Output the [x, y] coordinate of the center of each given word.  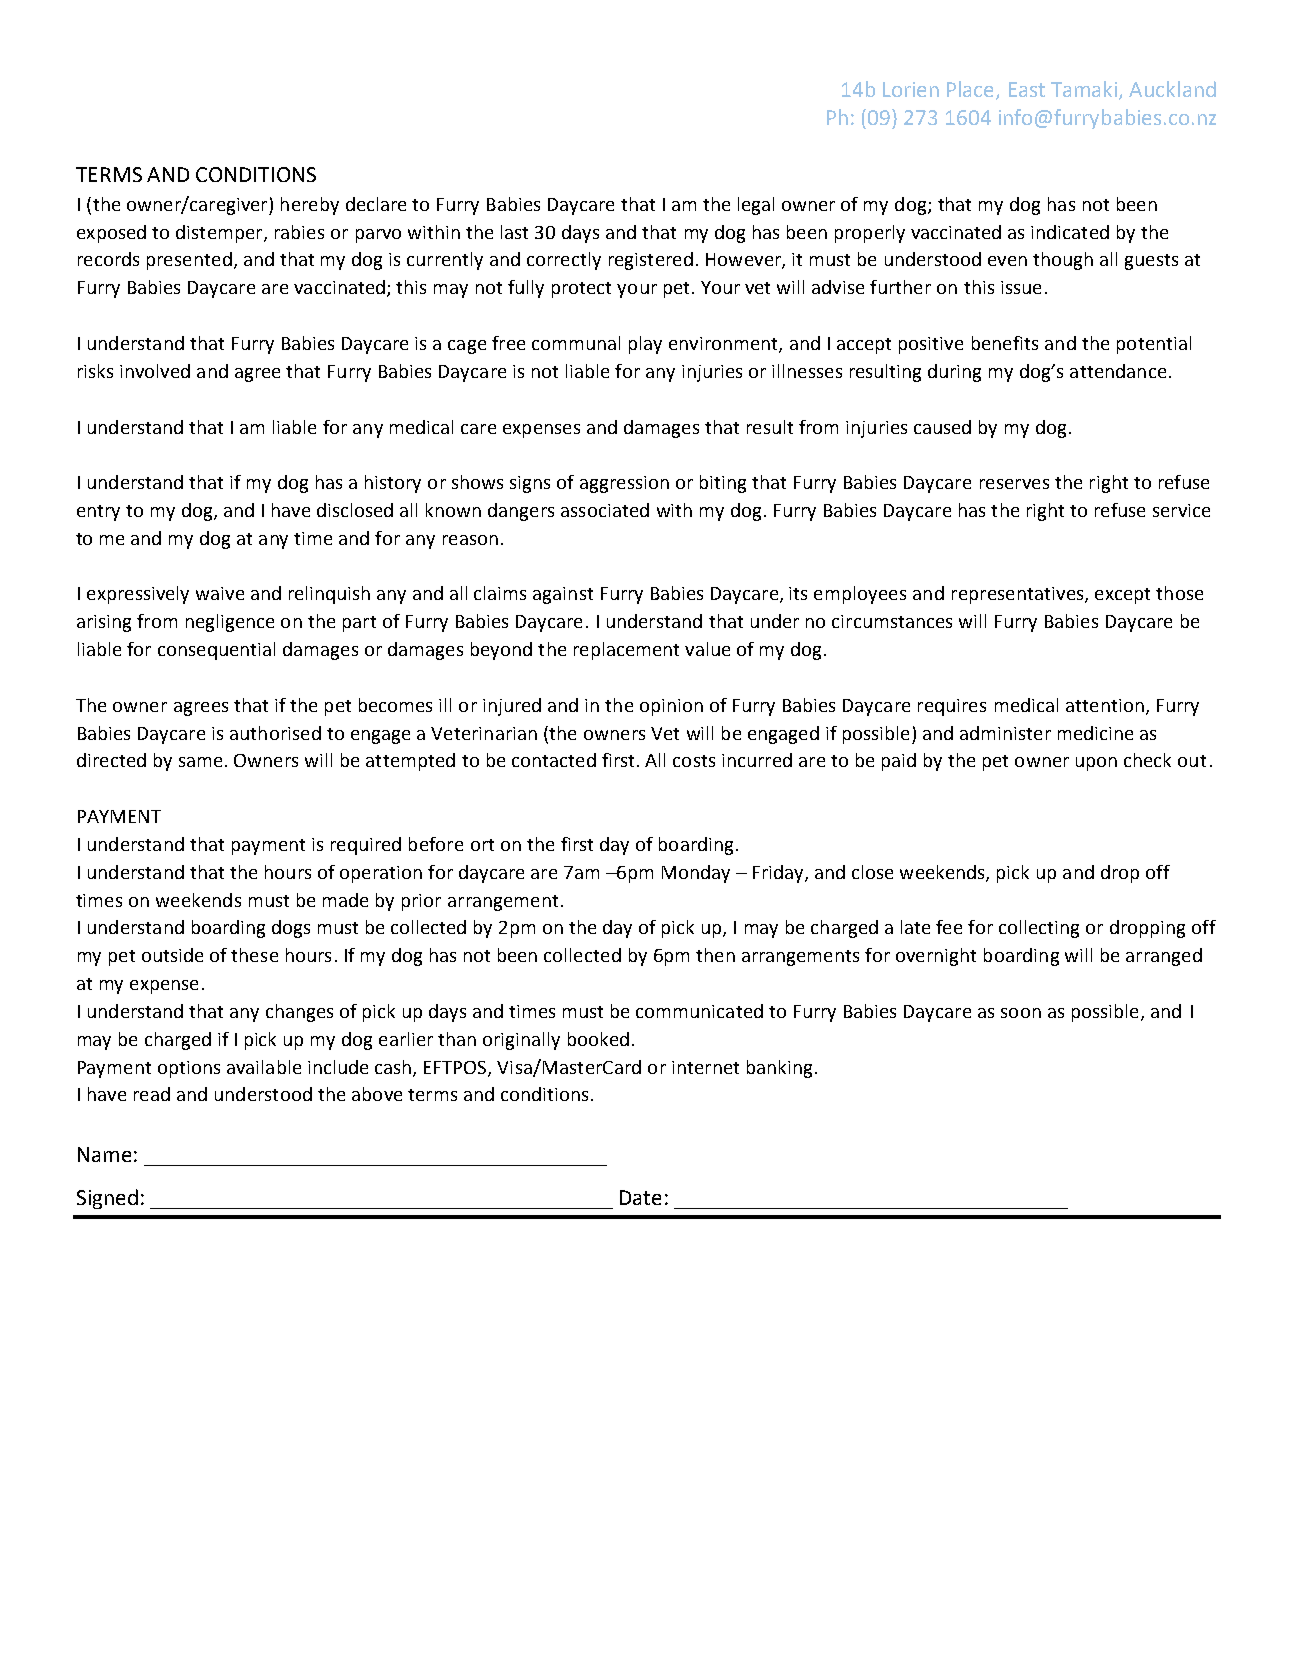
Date [640, 1197]
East [1027, 89]
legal [756, 206]
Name [104, 1154]
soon [1021, 1013]
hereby [310, 206]
